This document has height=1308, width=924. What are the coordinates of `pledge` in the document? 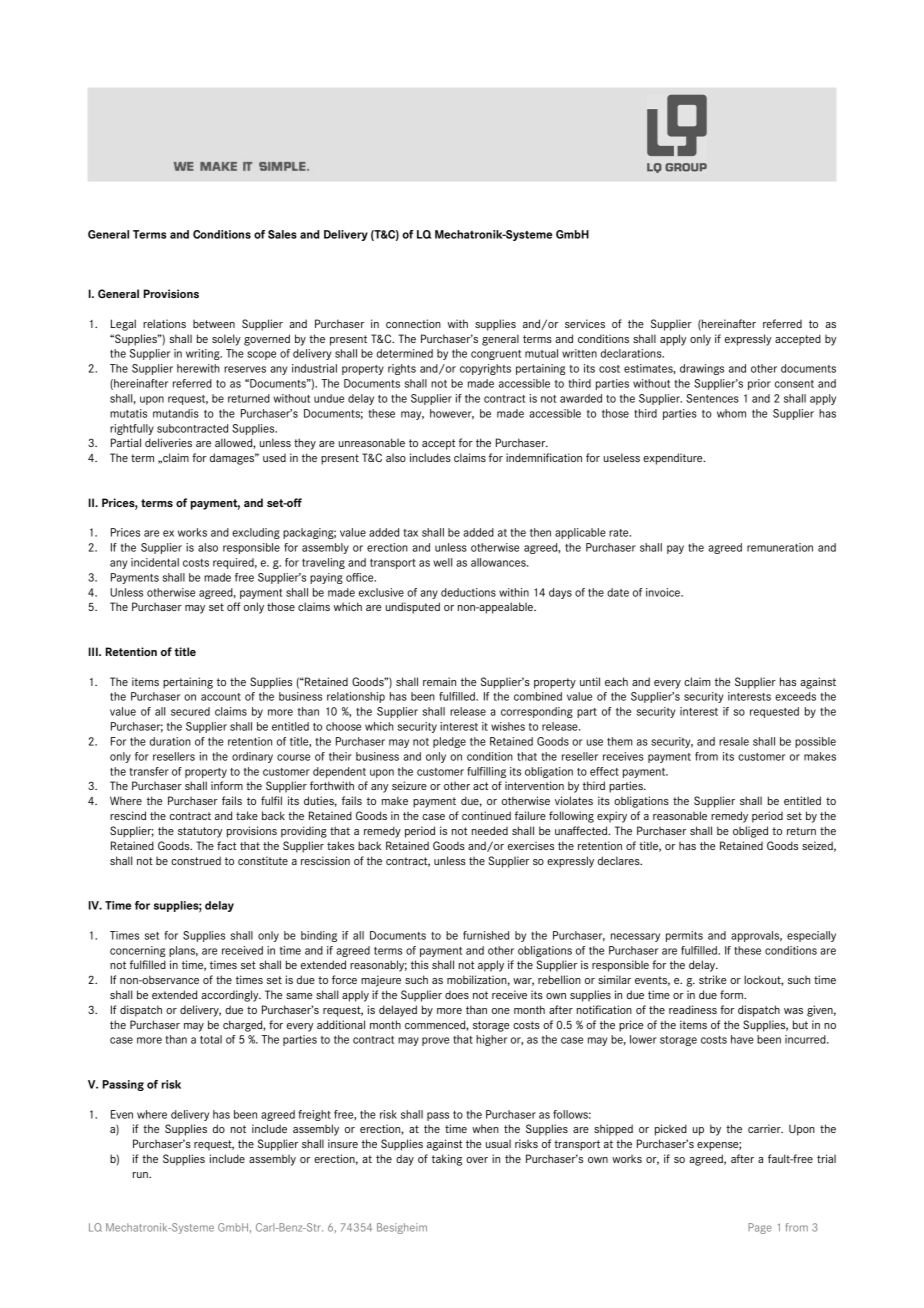 It's located at (449, 742).
